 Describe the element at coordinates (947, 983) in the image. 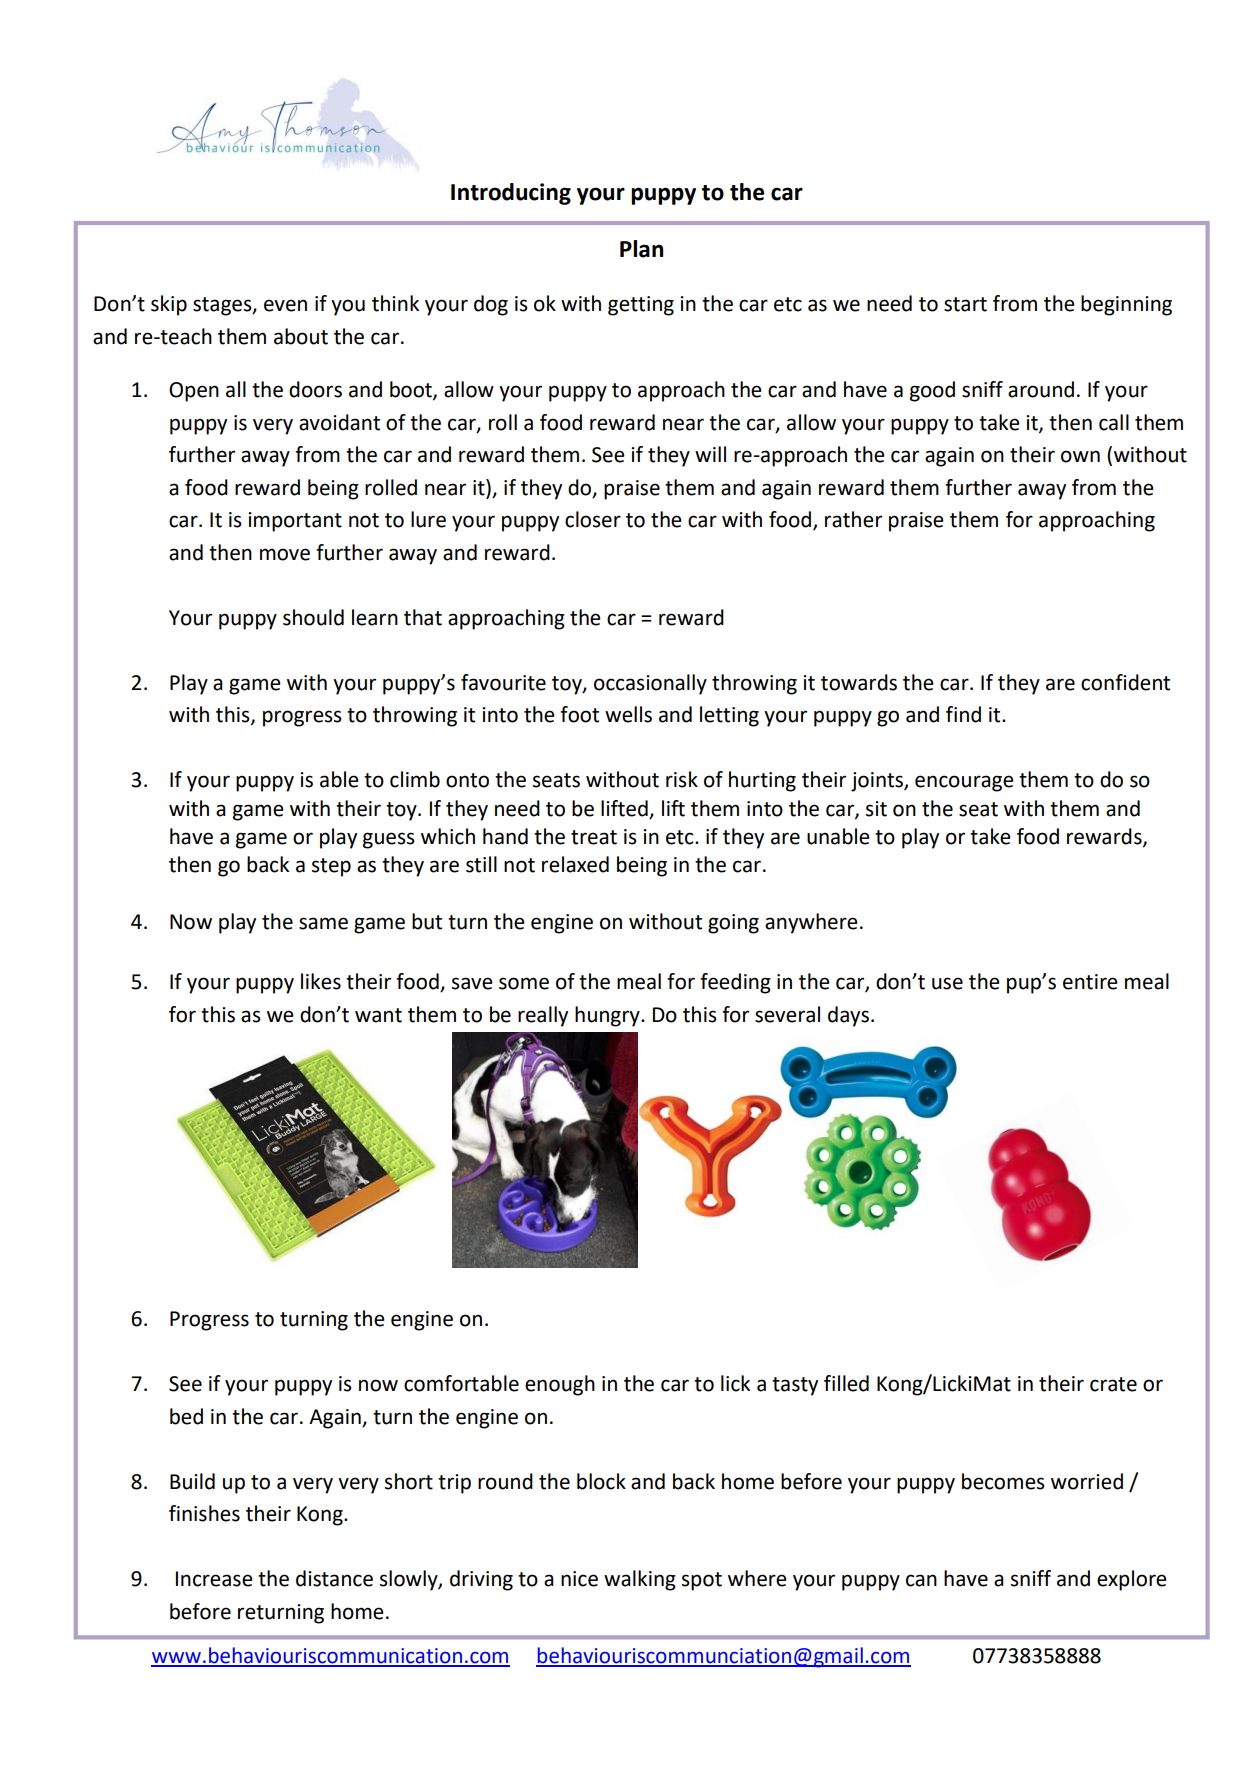

I see `use` at that location.
